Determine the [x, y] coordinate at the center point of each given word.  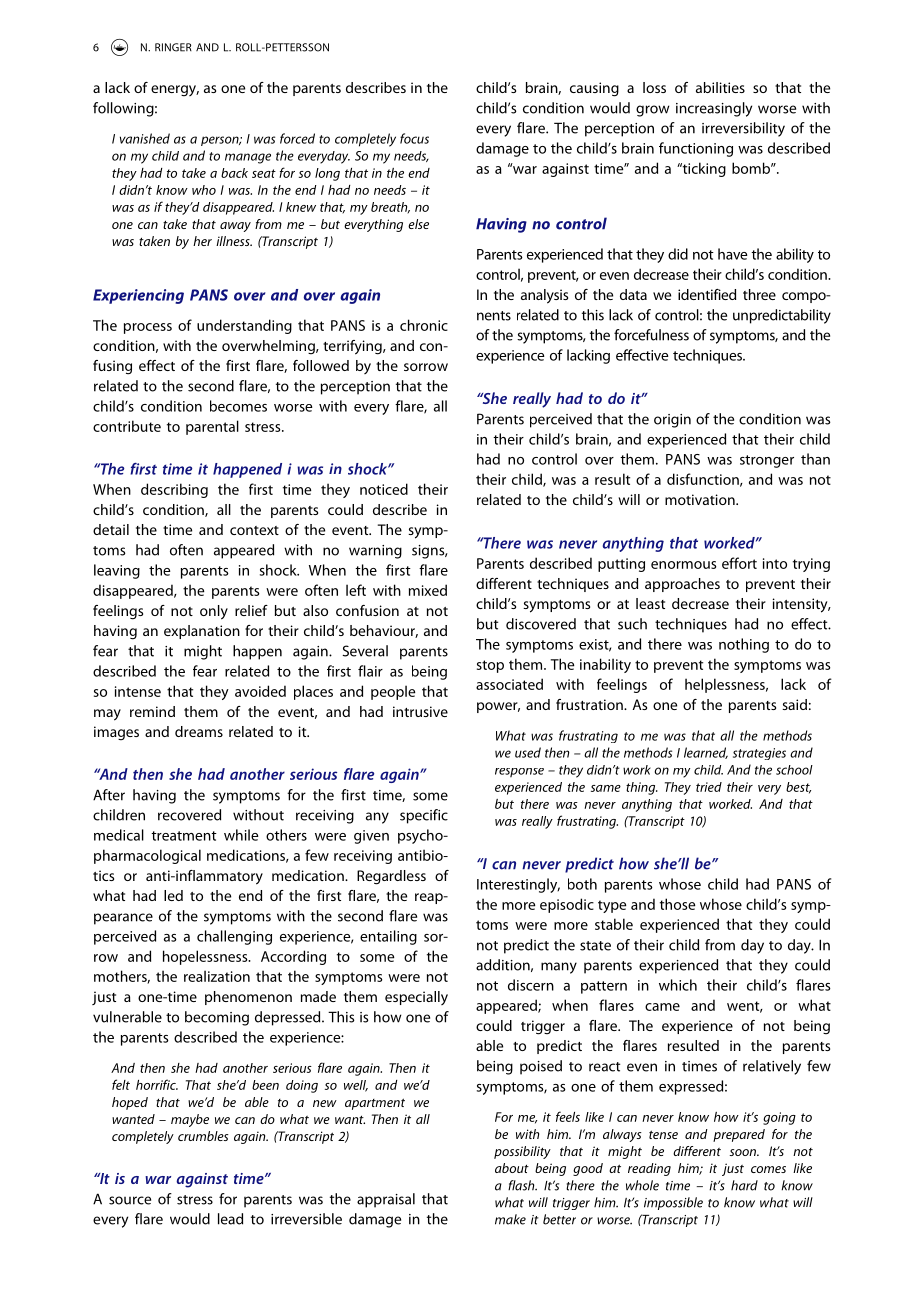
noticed [384, 489]
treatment [184, 836]
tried [709, 787]
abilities [720, 87]
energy [175, 91]
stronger [767, 461]
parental [212, 427]
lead [230, 1219]
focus [414, 138]
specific [424, 816]
